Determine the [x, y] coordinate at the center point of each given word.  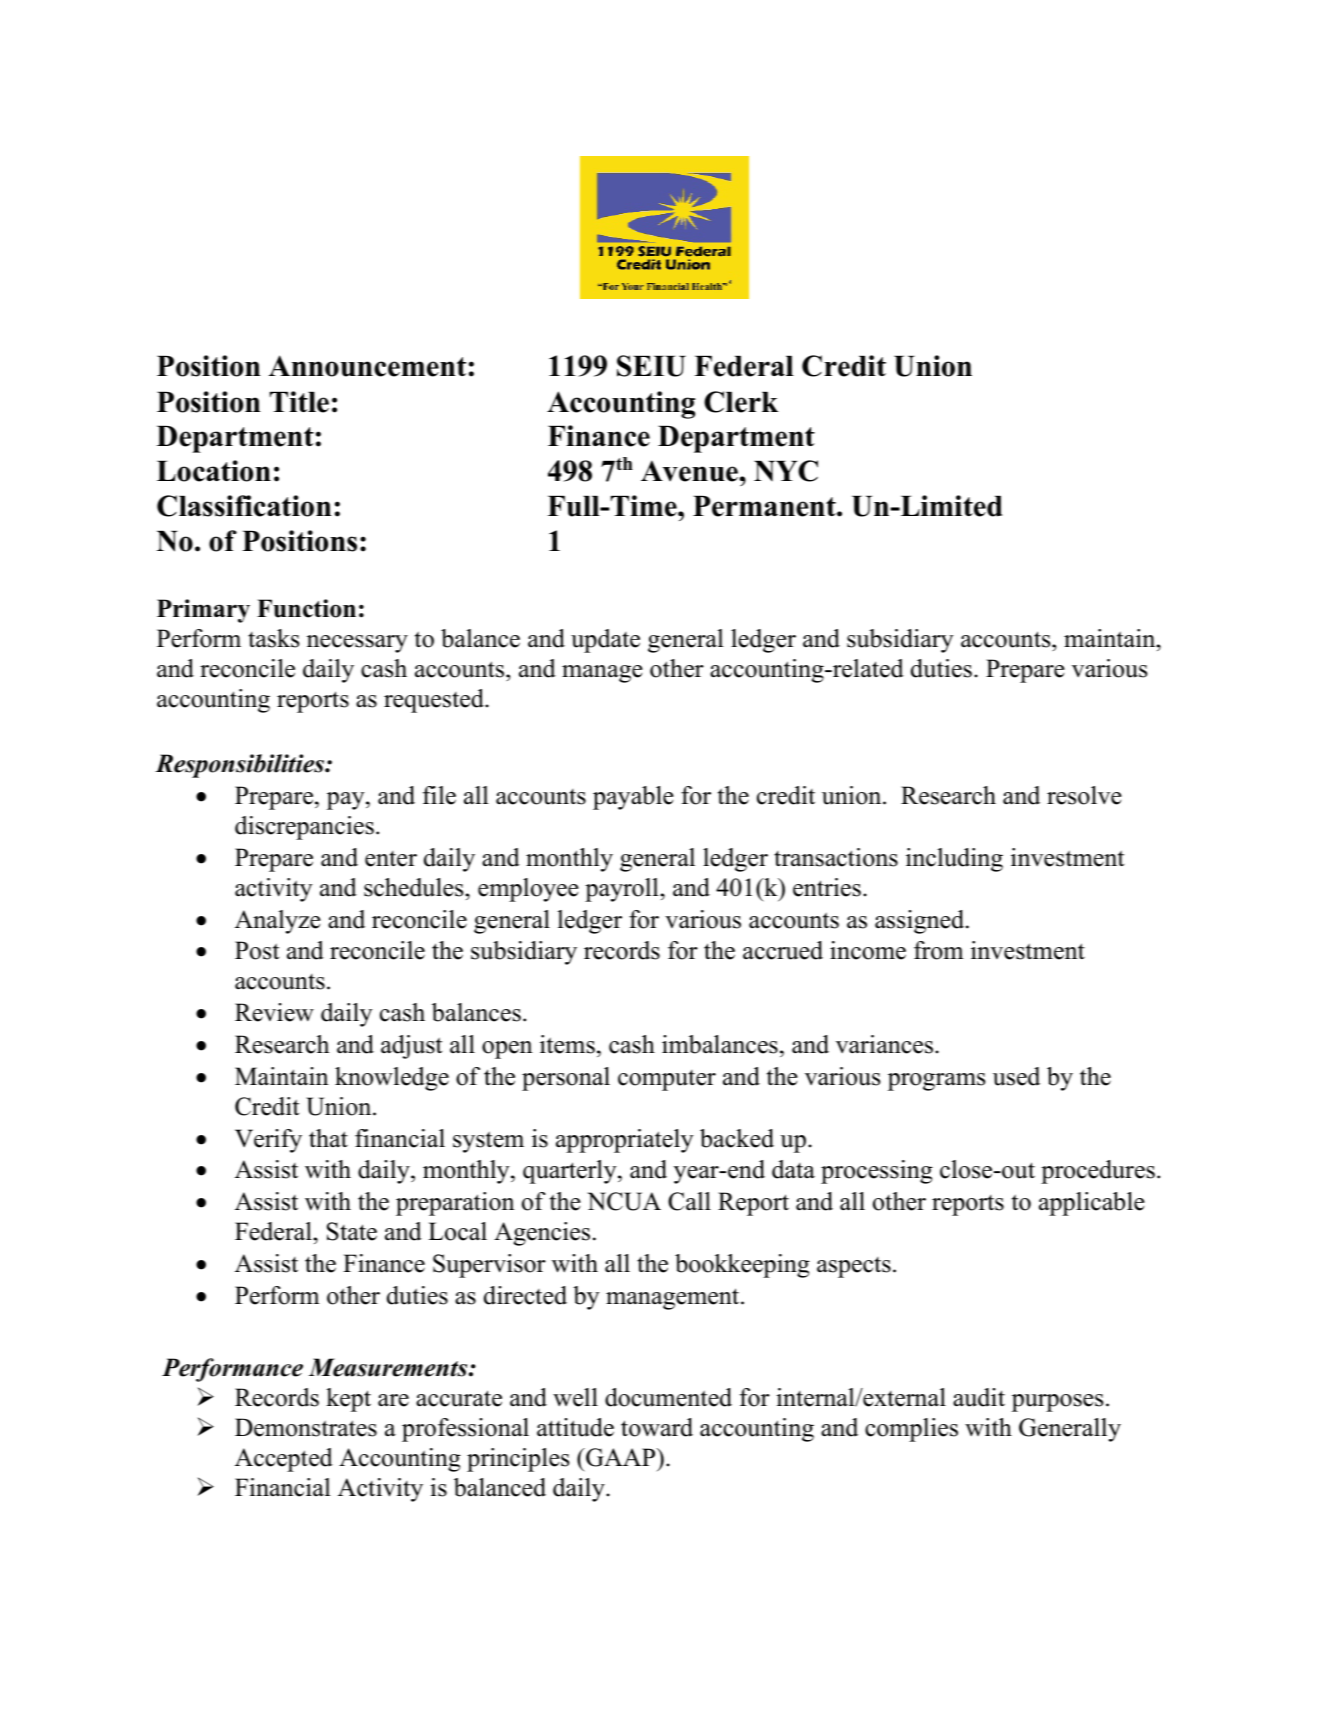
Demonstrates [306, 1427]
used [1016, 1076]
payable [633, 798]
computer [667, 1080]
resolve [1084, 795]
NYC [786, 471]
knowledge [392, 1079]
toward [657, 1427]
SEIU [651, 366]
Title [299, 402]
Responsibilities [240, 766]
